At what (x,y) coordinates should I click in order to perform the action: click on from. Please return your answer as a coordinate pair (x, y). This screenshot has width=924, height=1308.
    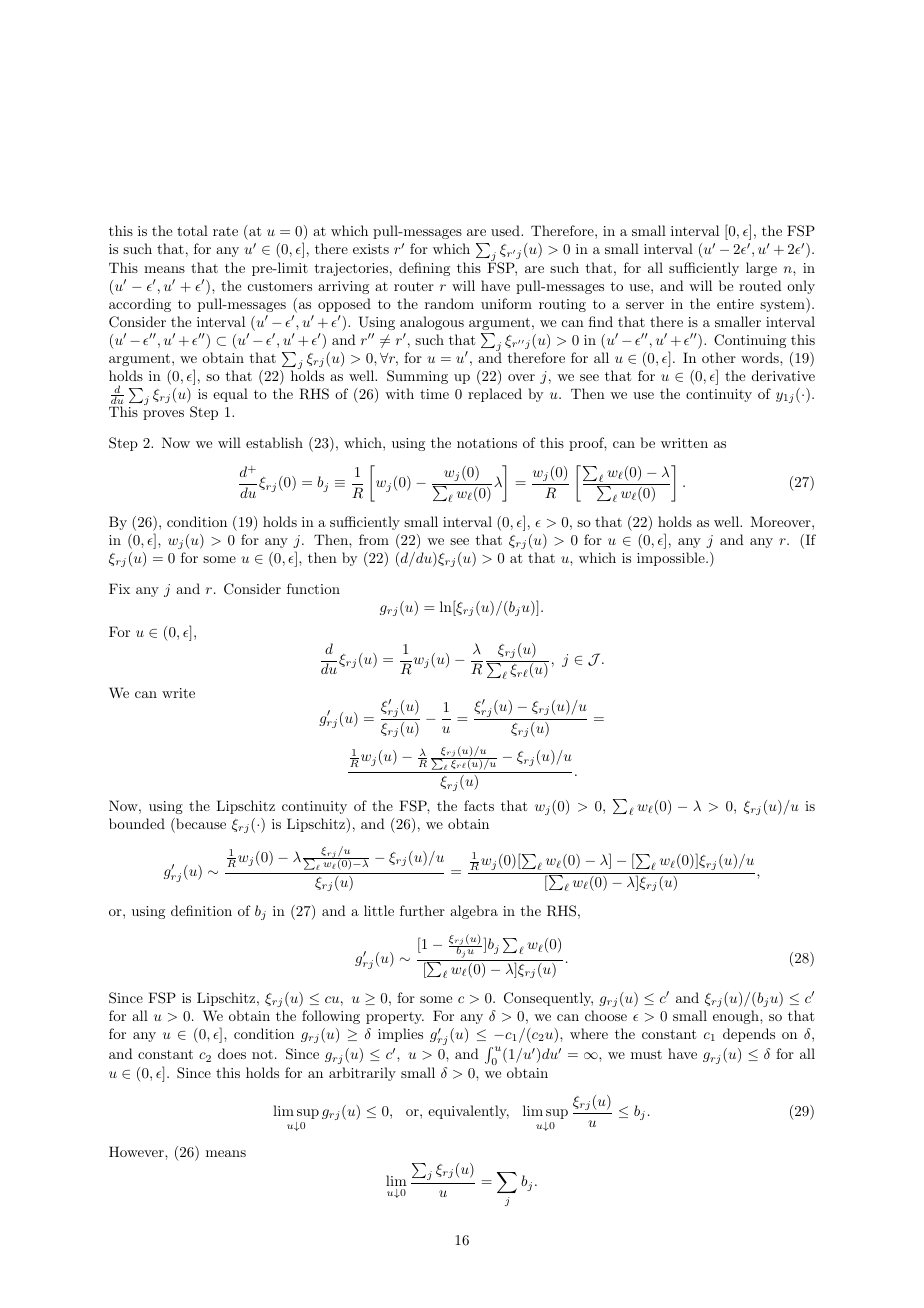
    Looking at the image, I should click on (374, 539).
